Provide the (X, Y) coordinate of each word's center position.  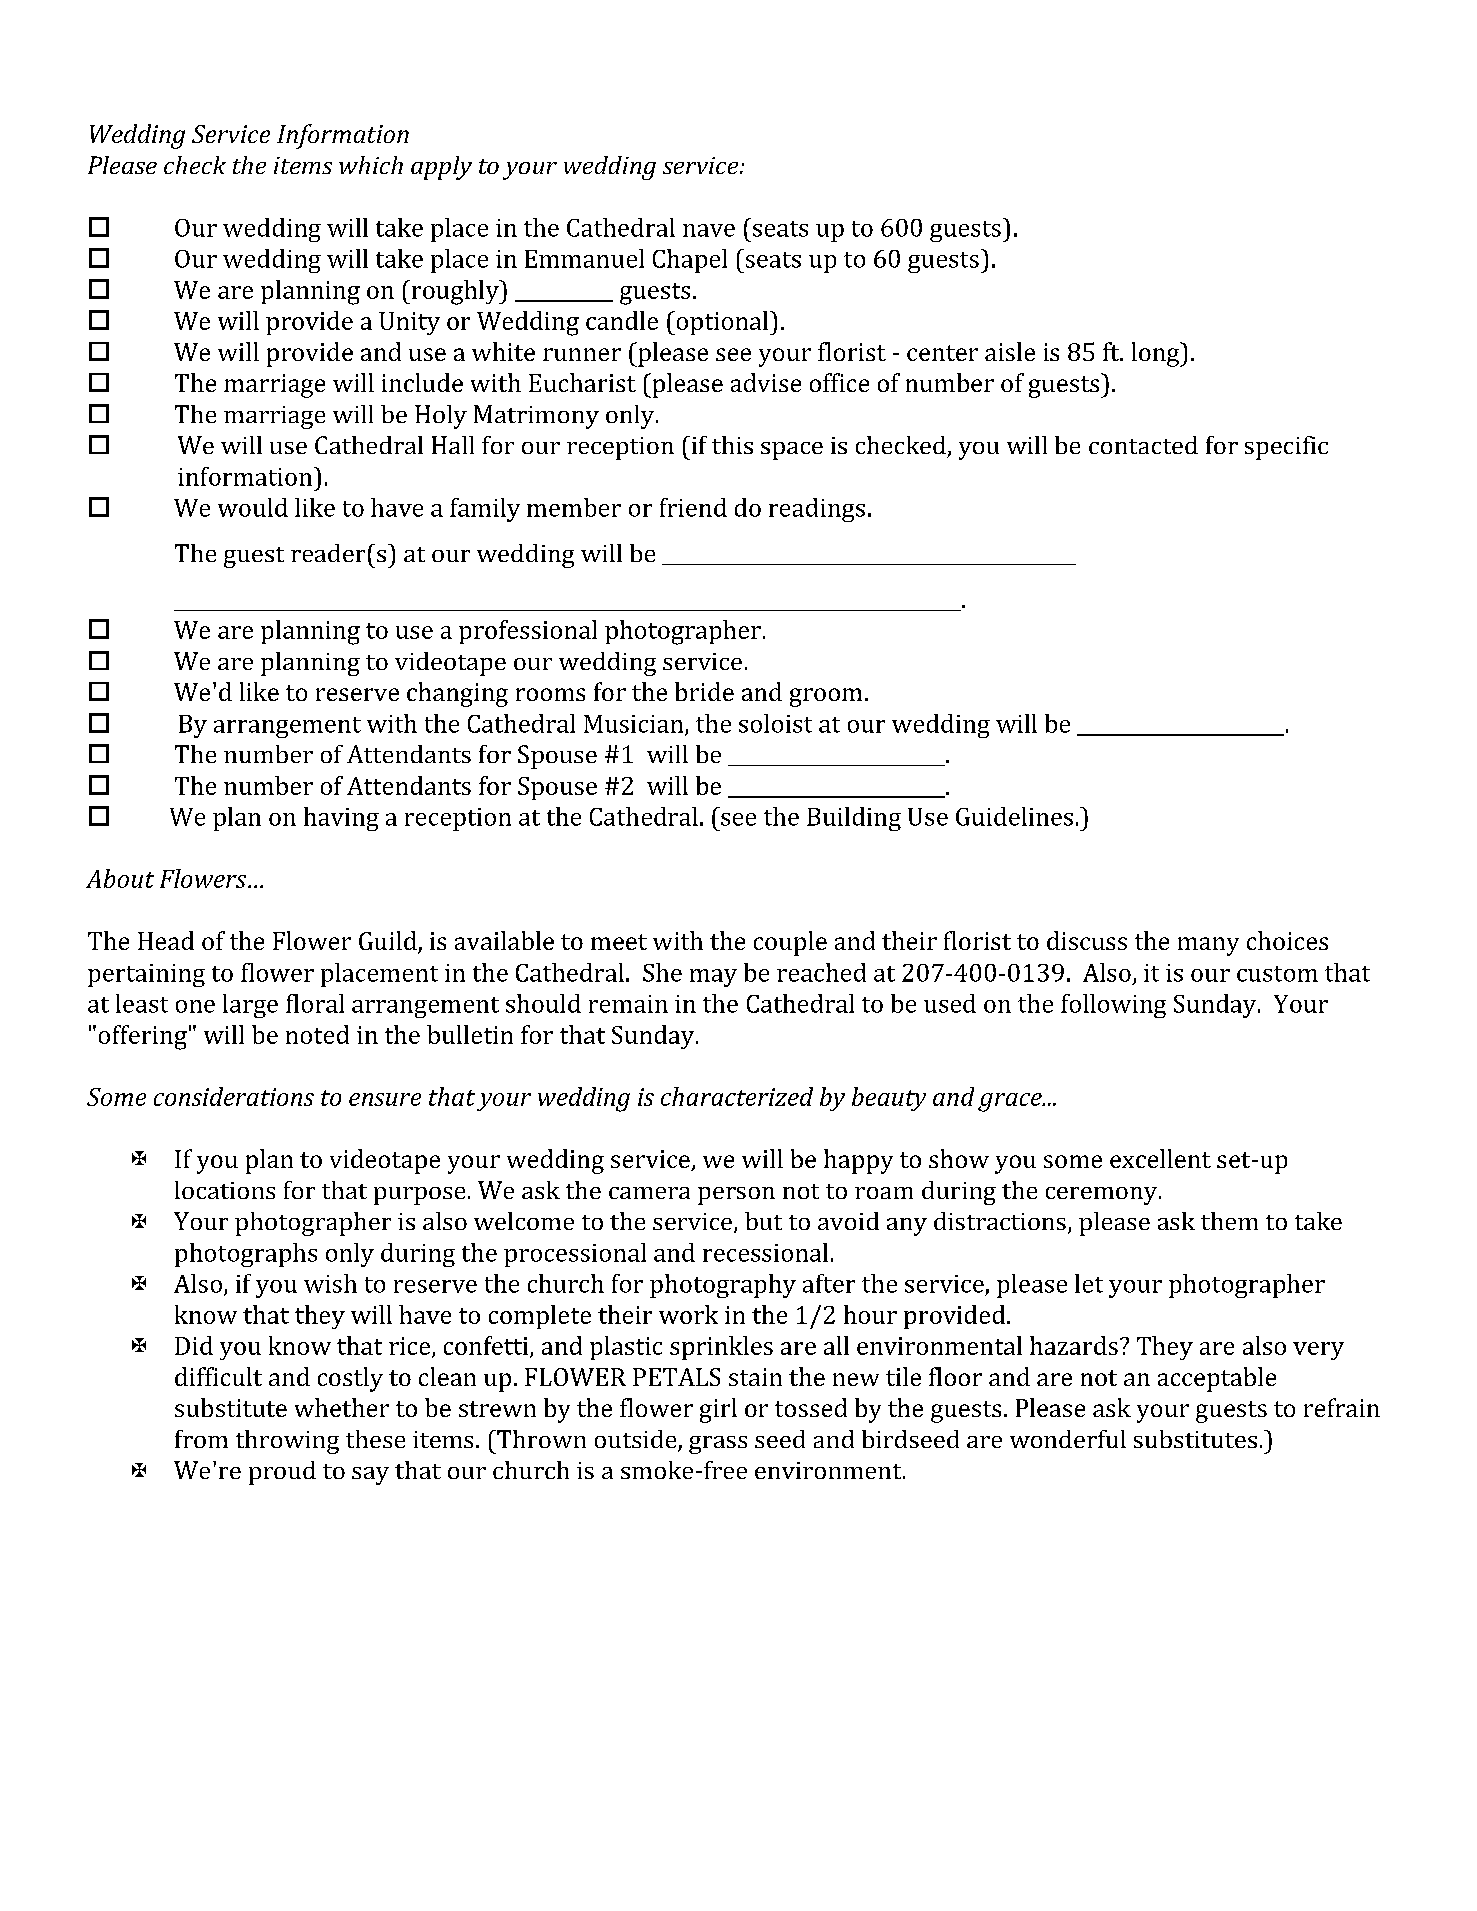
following (1113, 1006)
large (250, 1006)
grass (718, 1445)
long (1157, 354)
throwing (287, 1442)
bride (704, 691)
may (713, 978)
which (371, 165)
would (253, 507)
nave (709, 230)
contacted (1143, 445)
